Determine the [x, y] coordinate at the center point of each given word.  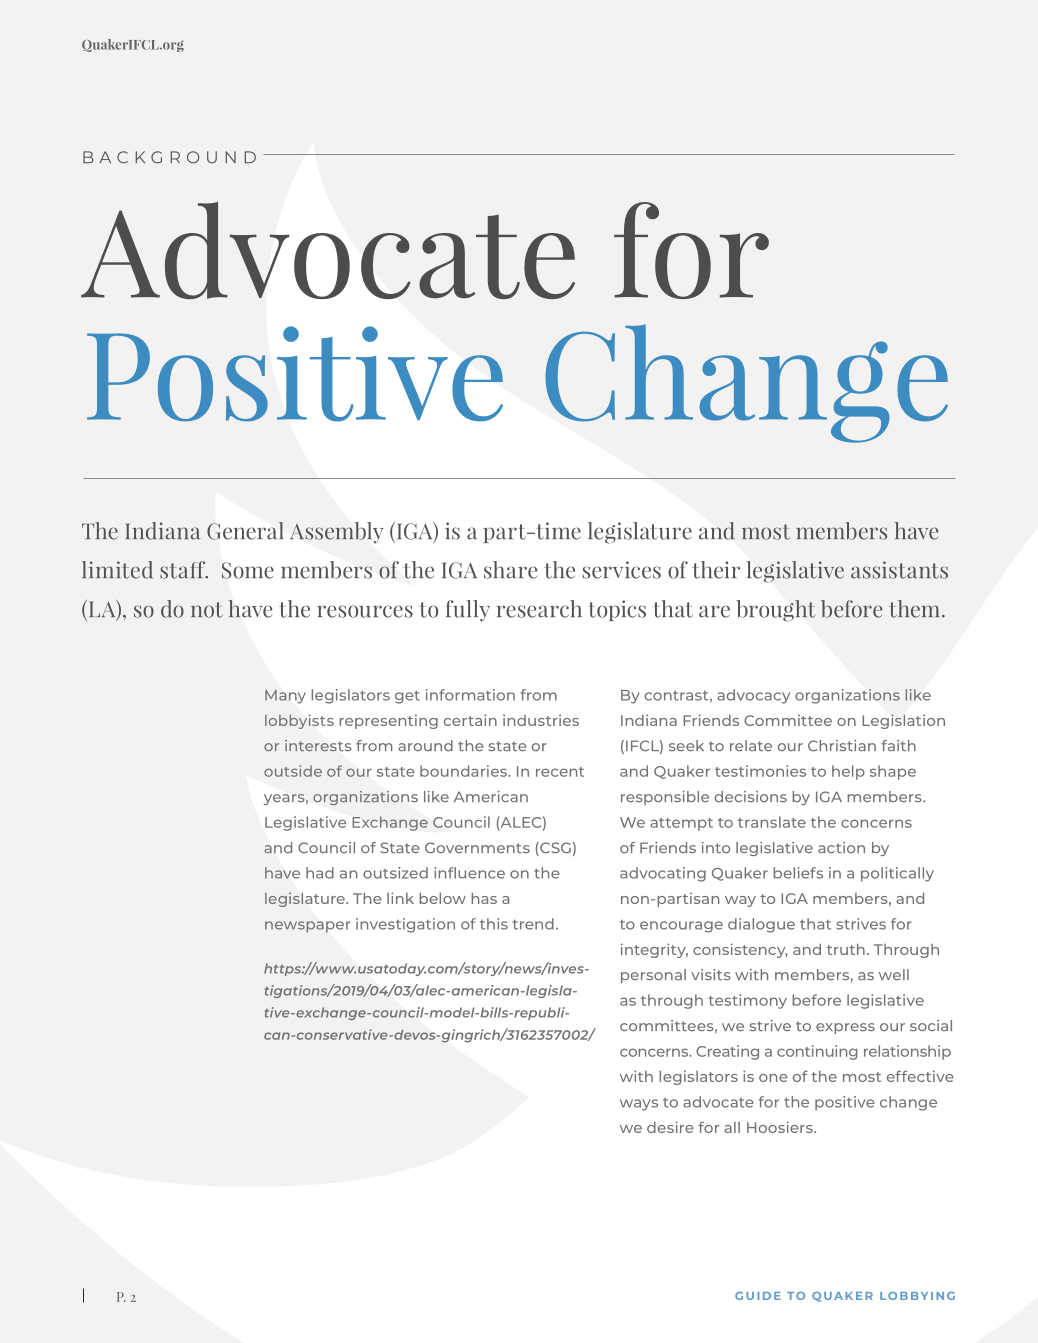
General [245, 531]
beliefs [798, 873]
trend [533, 924]
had [320, 873]
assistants [899, 570]
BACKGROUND [169, 157]
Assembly [336, 532]
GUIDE [758, 1296]
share [510, 570]
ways [639, 1105]
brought [776, 611]
